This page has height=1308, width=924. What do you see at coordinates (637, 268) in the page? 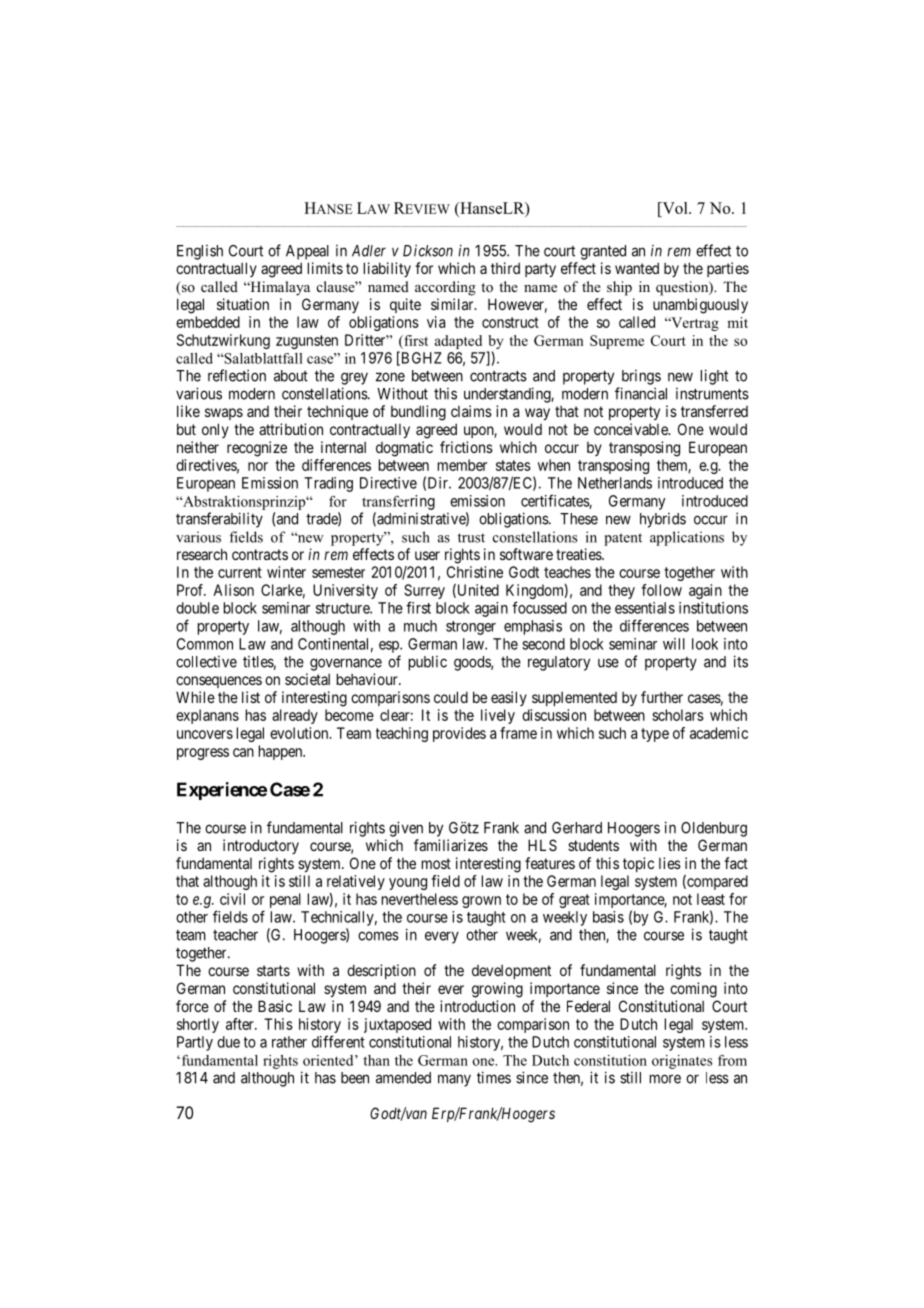
I see `wanted` at bounding box center [637, 268].
